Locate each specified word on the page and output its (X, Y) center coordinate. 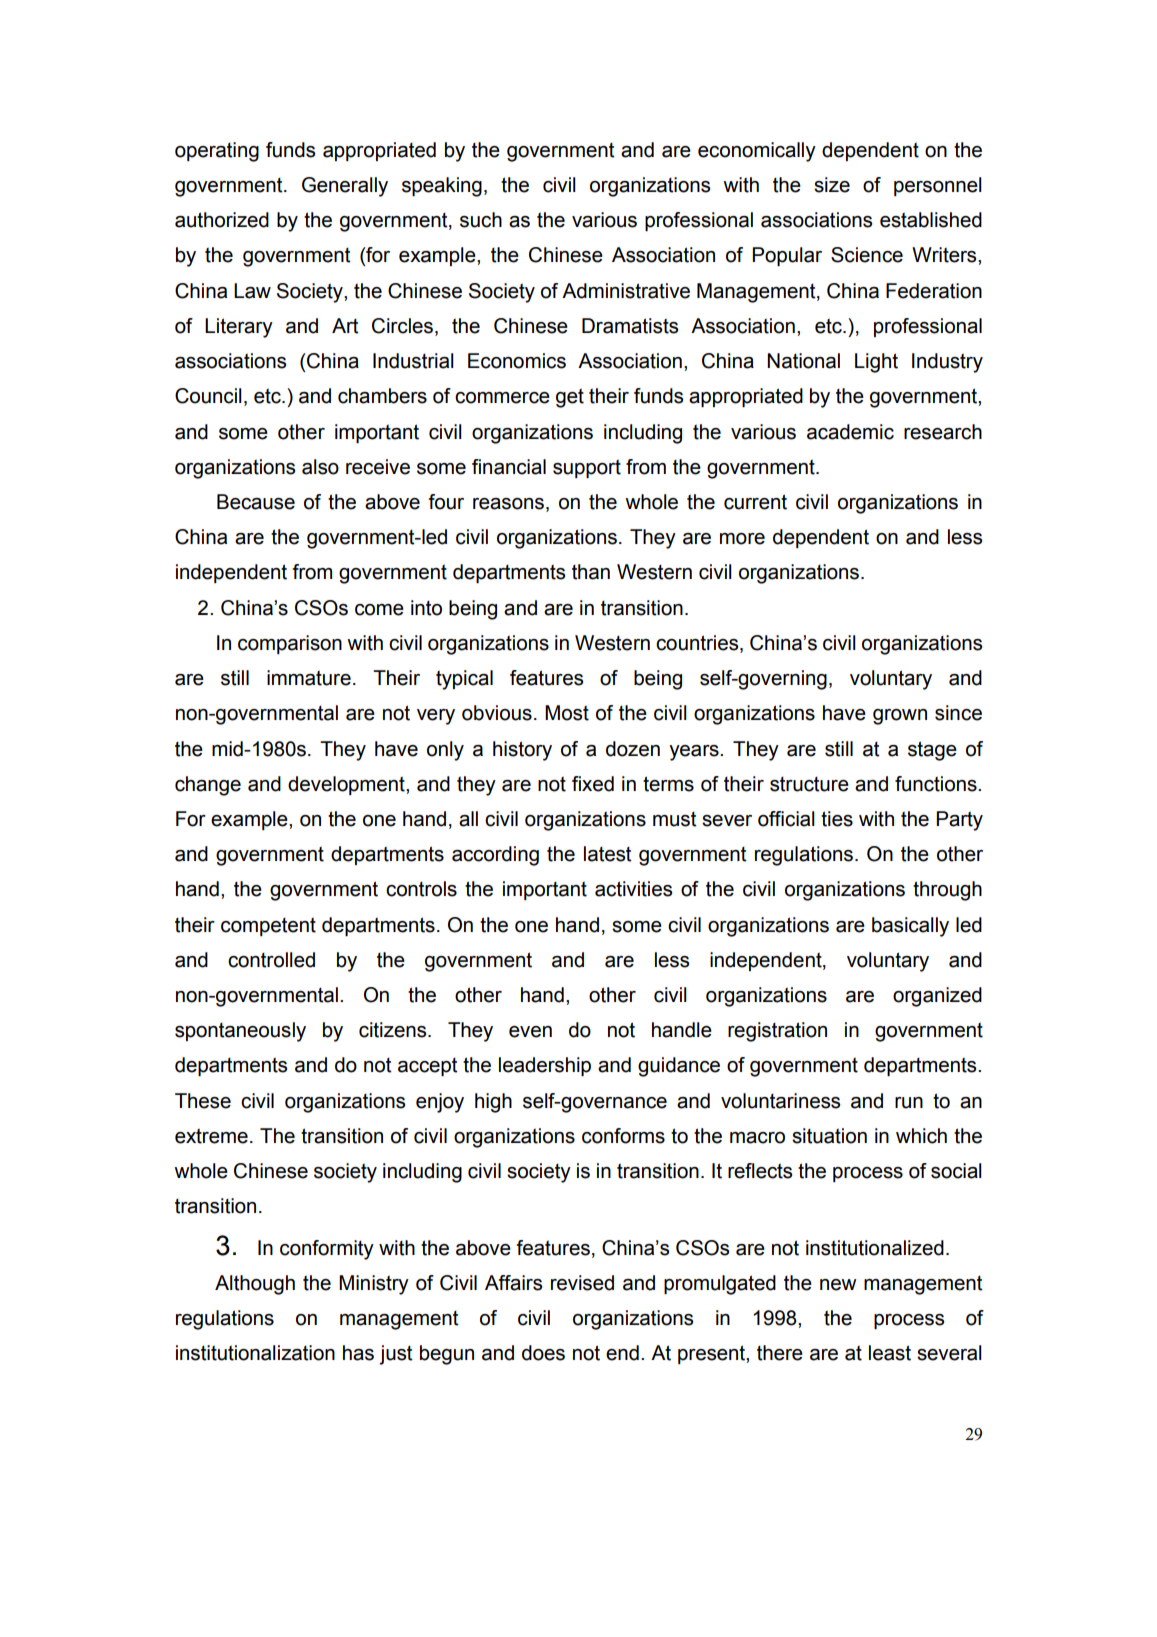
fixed (593, 784)
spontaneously (240, 1032)
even (530, 1032)
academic (850, 432)
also (320, 467)
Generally (345, 187)
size (832, 185)
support (587, 469)
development (347, 785)
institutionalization (255, 1353)
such (481, 220)
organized (937, 997)
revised (582, 1283)
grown (900, 717)
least (890, 1353)
